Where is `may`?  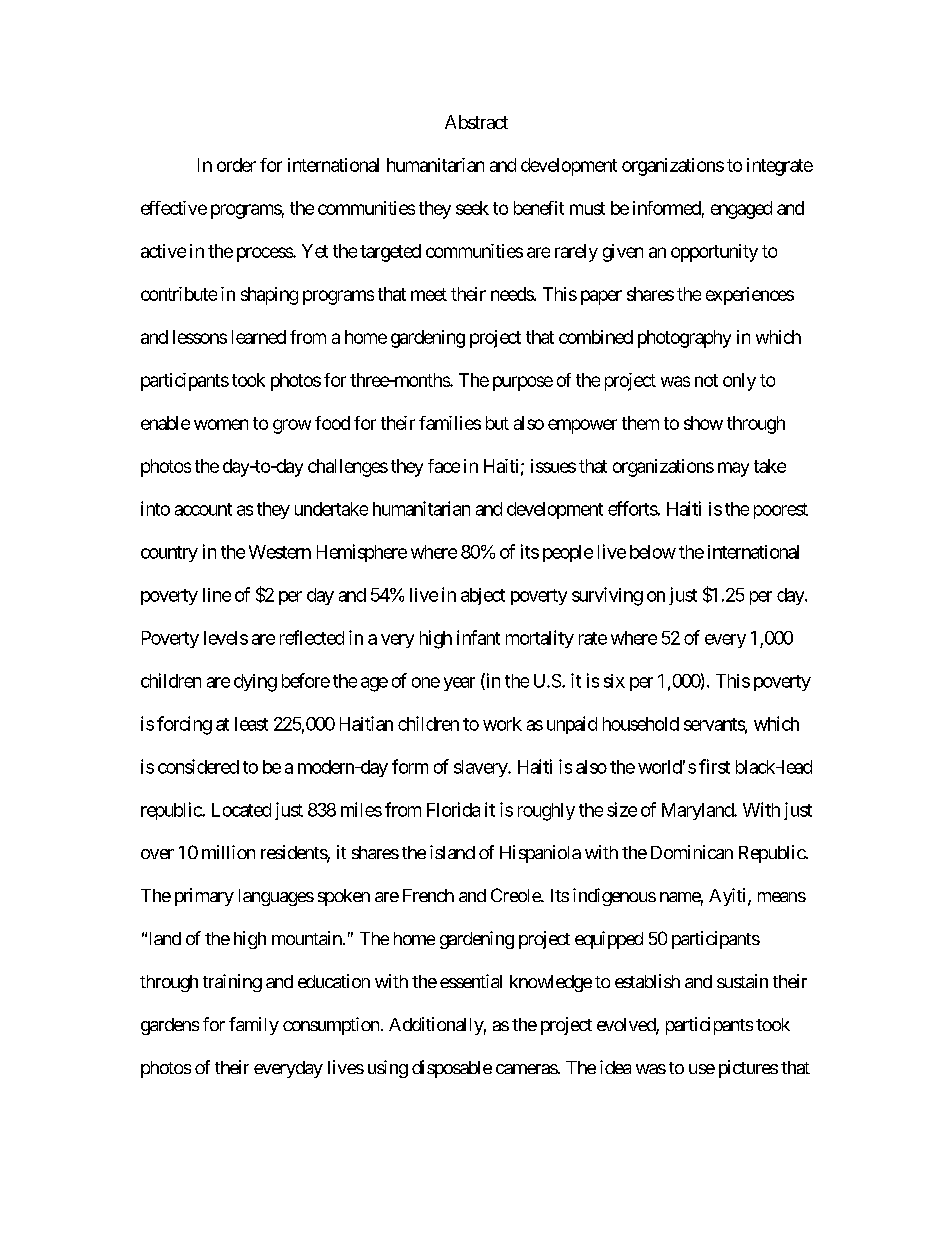
may is located at coordinates (733, 469).
